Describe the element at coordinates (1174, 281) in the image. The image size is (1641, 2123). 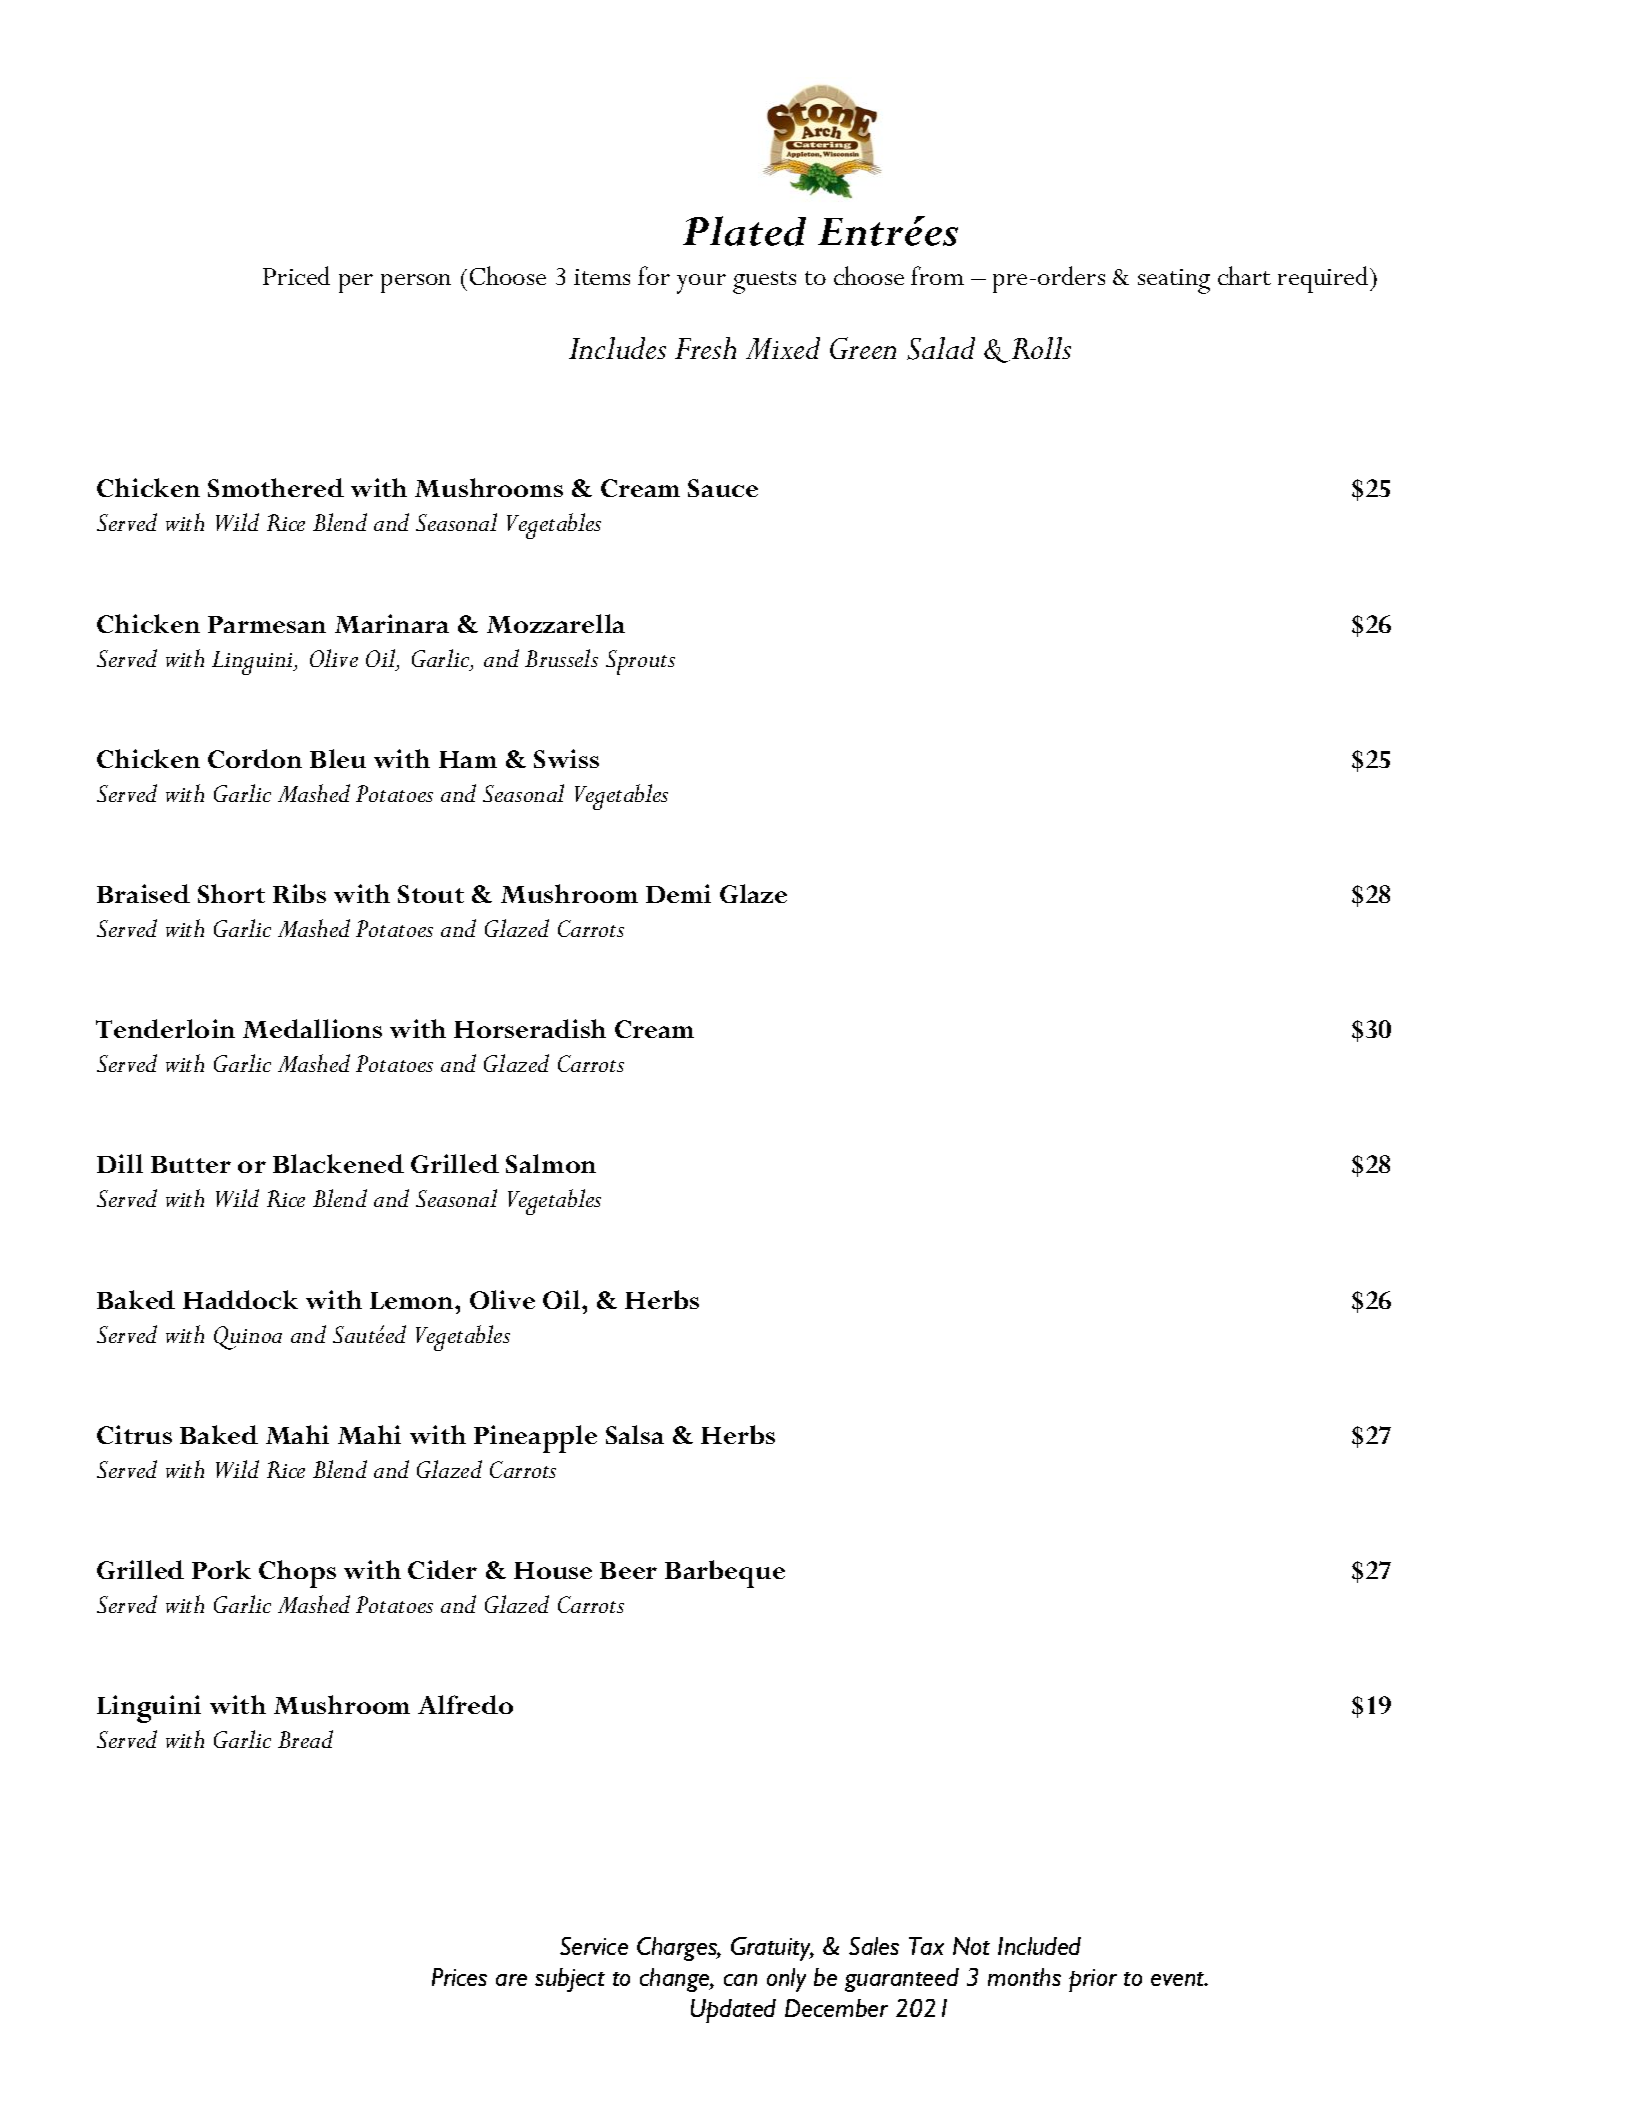
I see `seating` at that location.
